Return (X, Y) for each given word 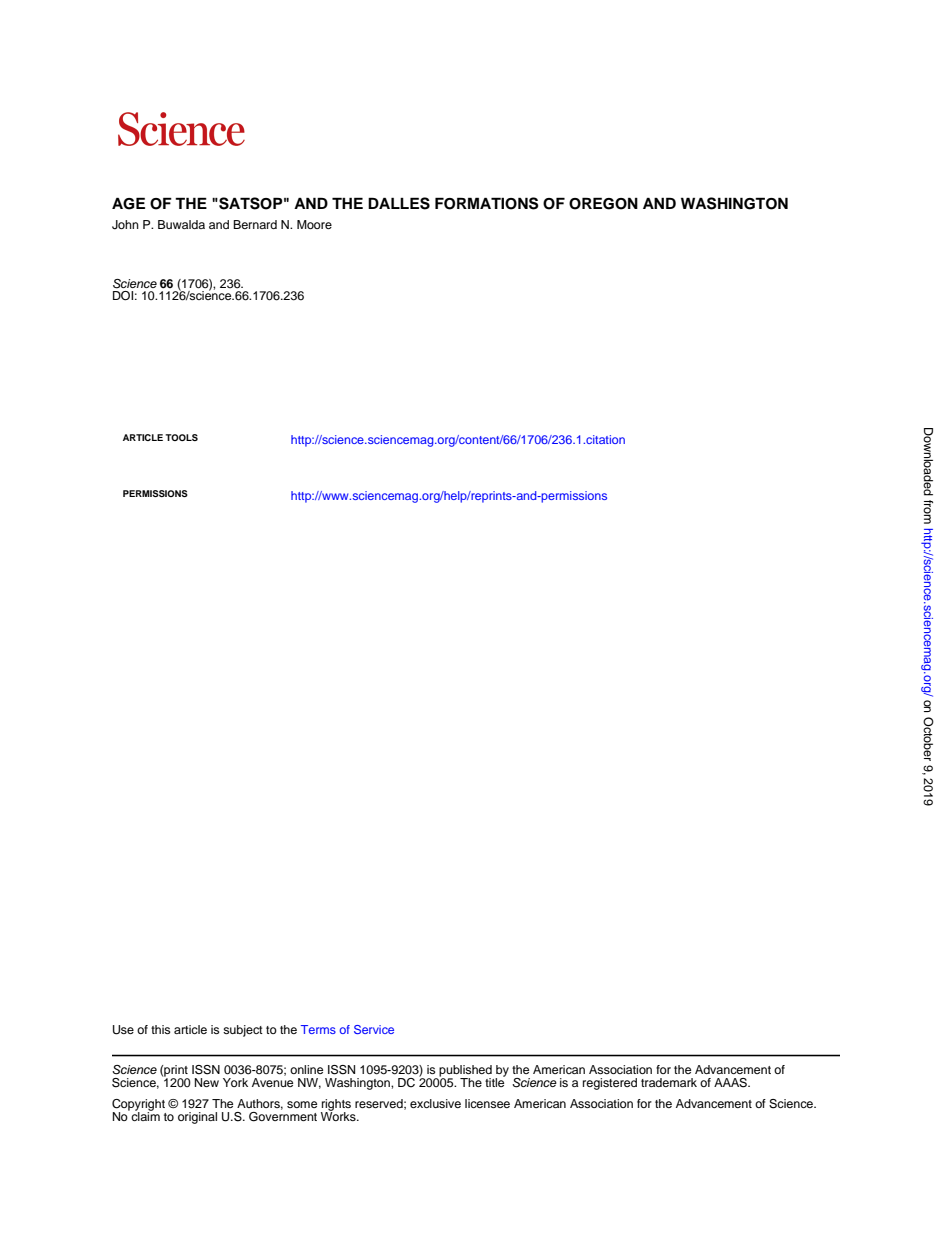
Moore (314, 224)
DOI (123, 296)
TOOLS (181, 437)
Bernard (255, 224)
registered (610, 1084)
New (207, 1082)
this (160, 1029)
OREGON (603, 203)
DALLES (399, 203)
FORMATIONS (487, 203)
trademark (669, 1082)
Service (374, 1029)
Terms (318, 1029)
